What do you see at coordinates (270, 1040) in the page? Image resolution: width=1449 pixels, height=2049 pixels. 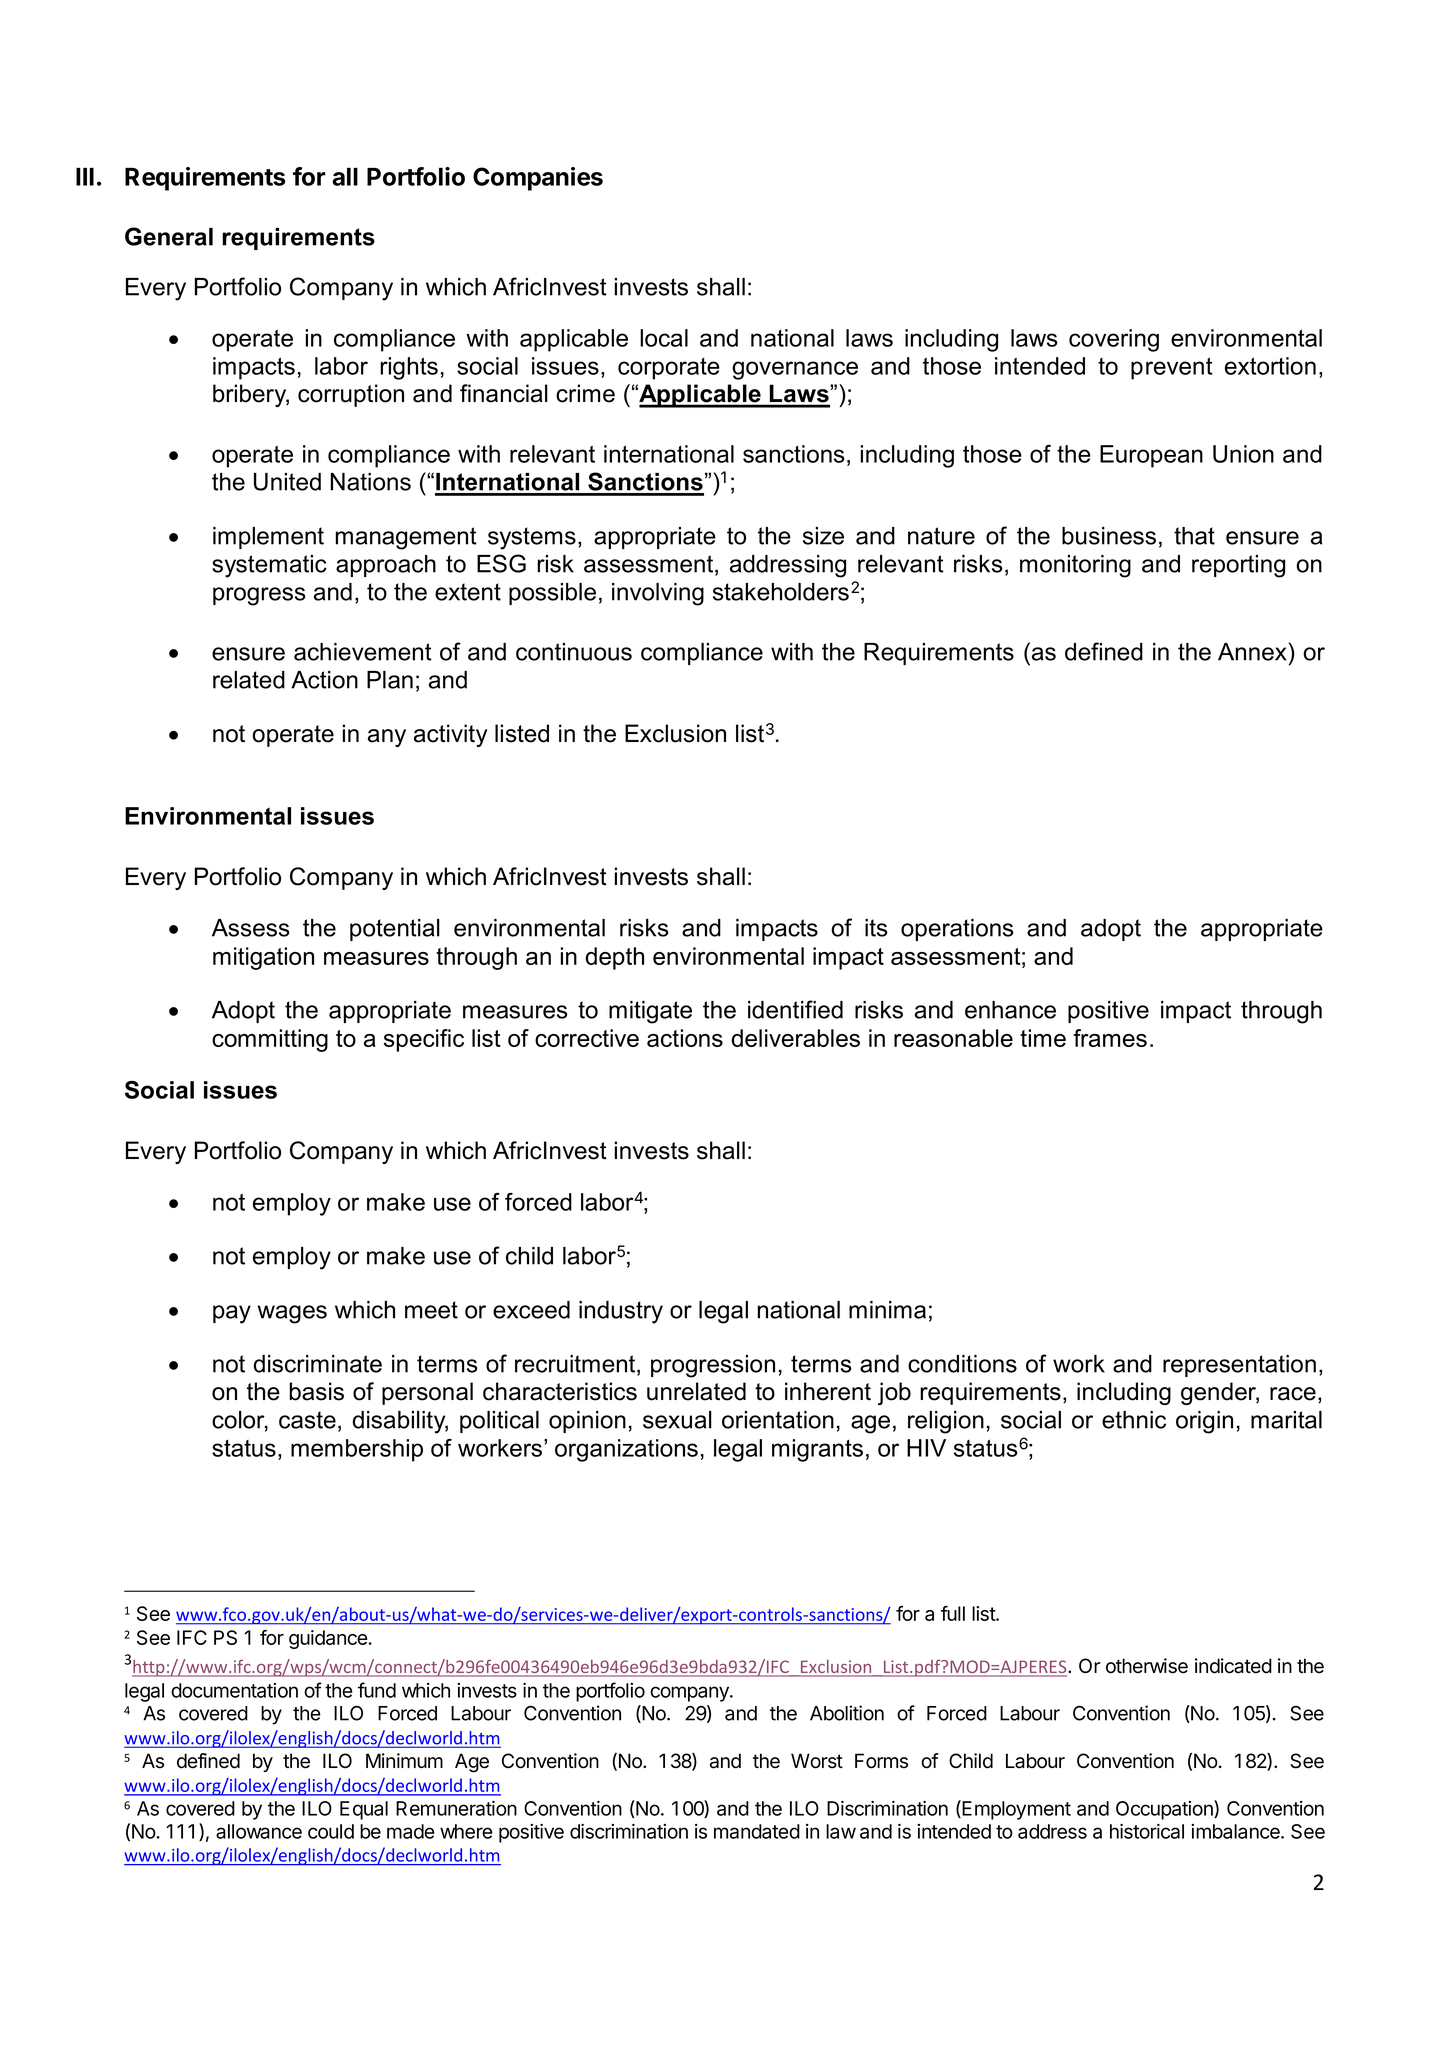 I see `committing` at bounding box center [270, 1040].
